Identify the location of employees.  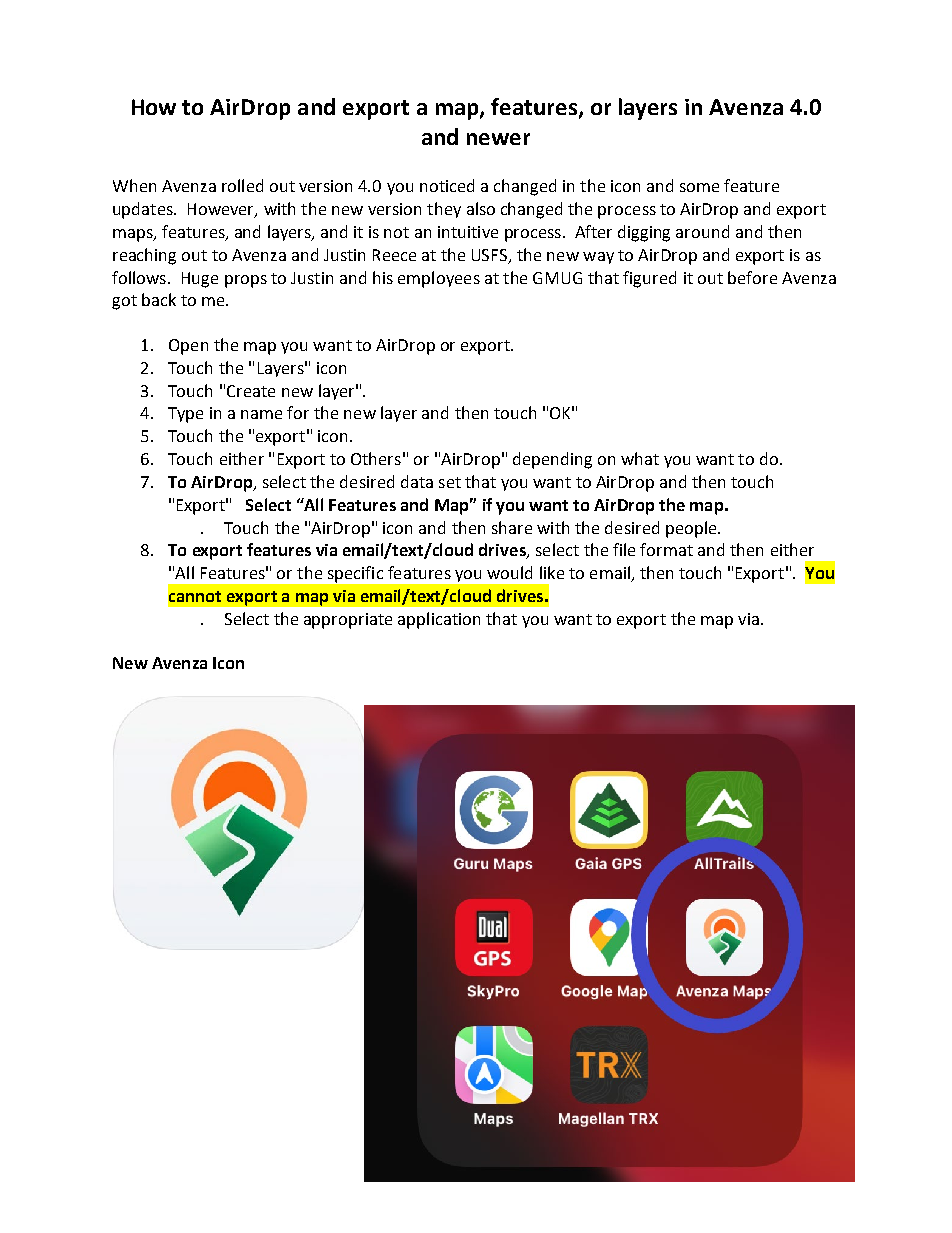
(439, 279).
